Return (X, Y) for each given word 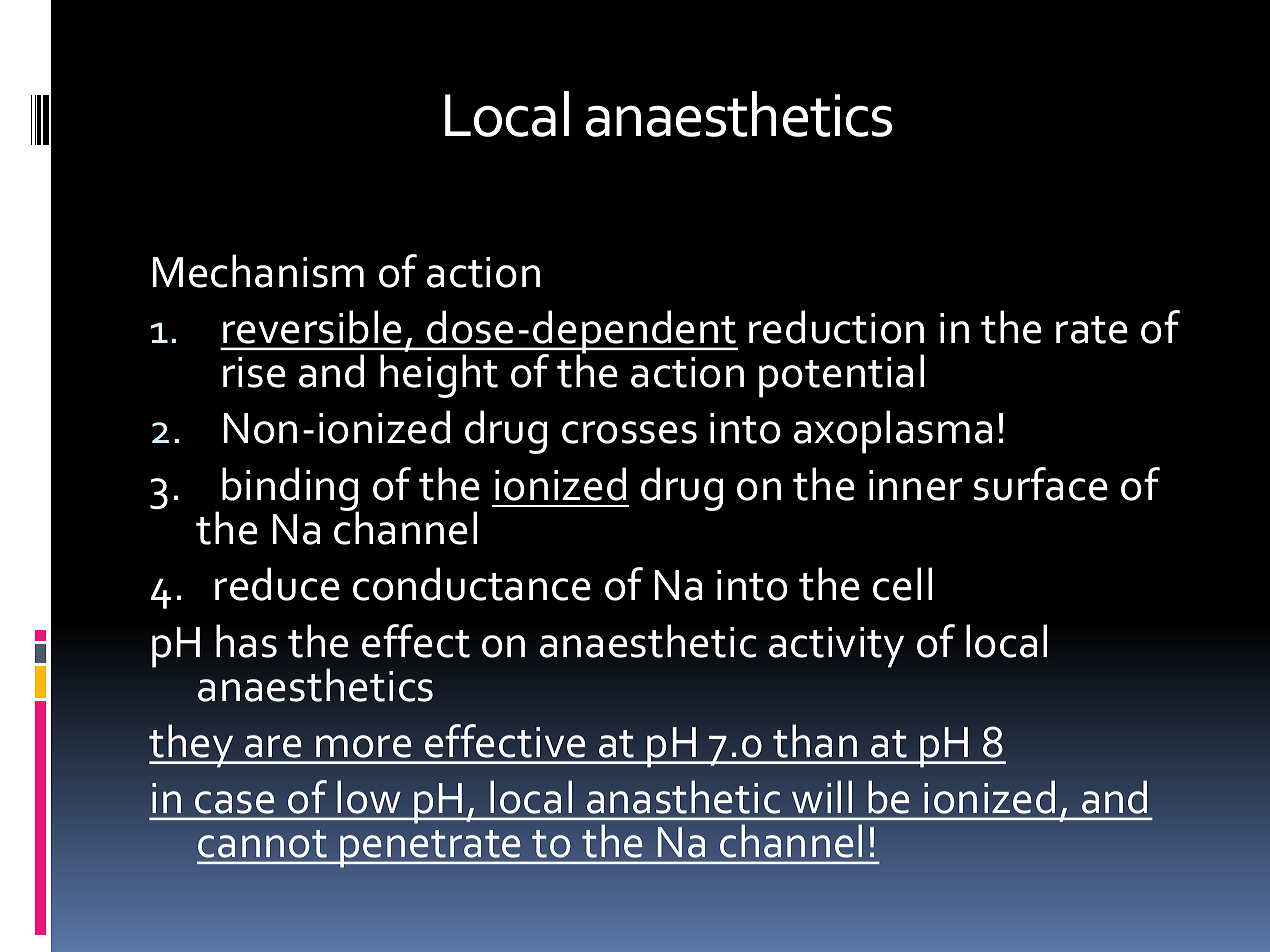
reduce (277, 584)
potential (841, 376)
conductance (472, 584)
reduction (836, 327)
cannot (262, 844)
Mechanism (258, 271)
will (822, 796)
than (815, 741)
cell (902, 584)
